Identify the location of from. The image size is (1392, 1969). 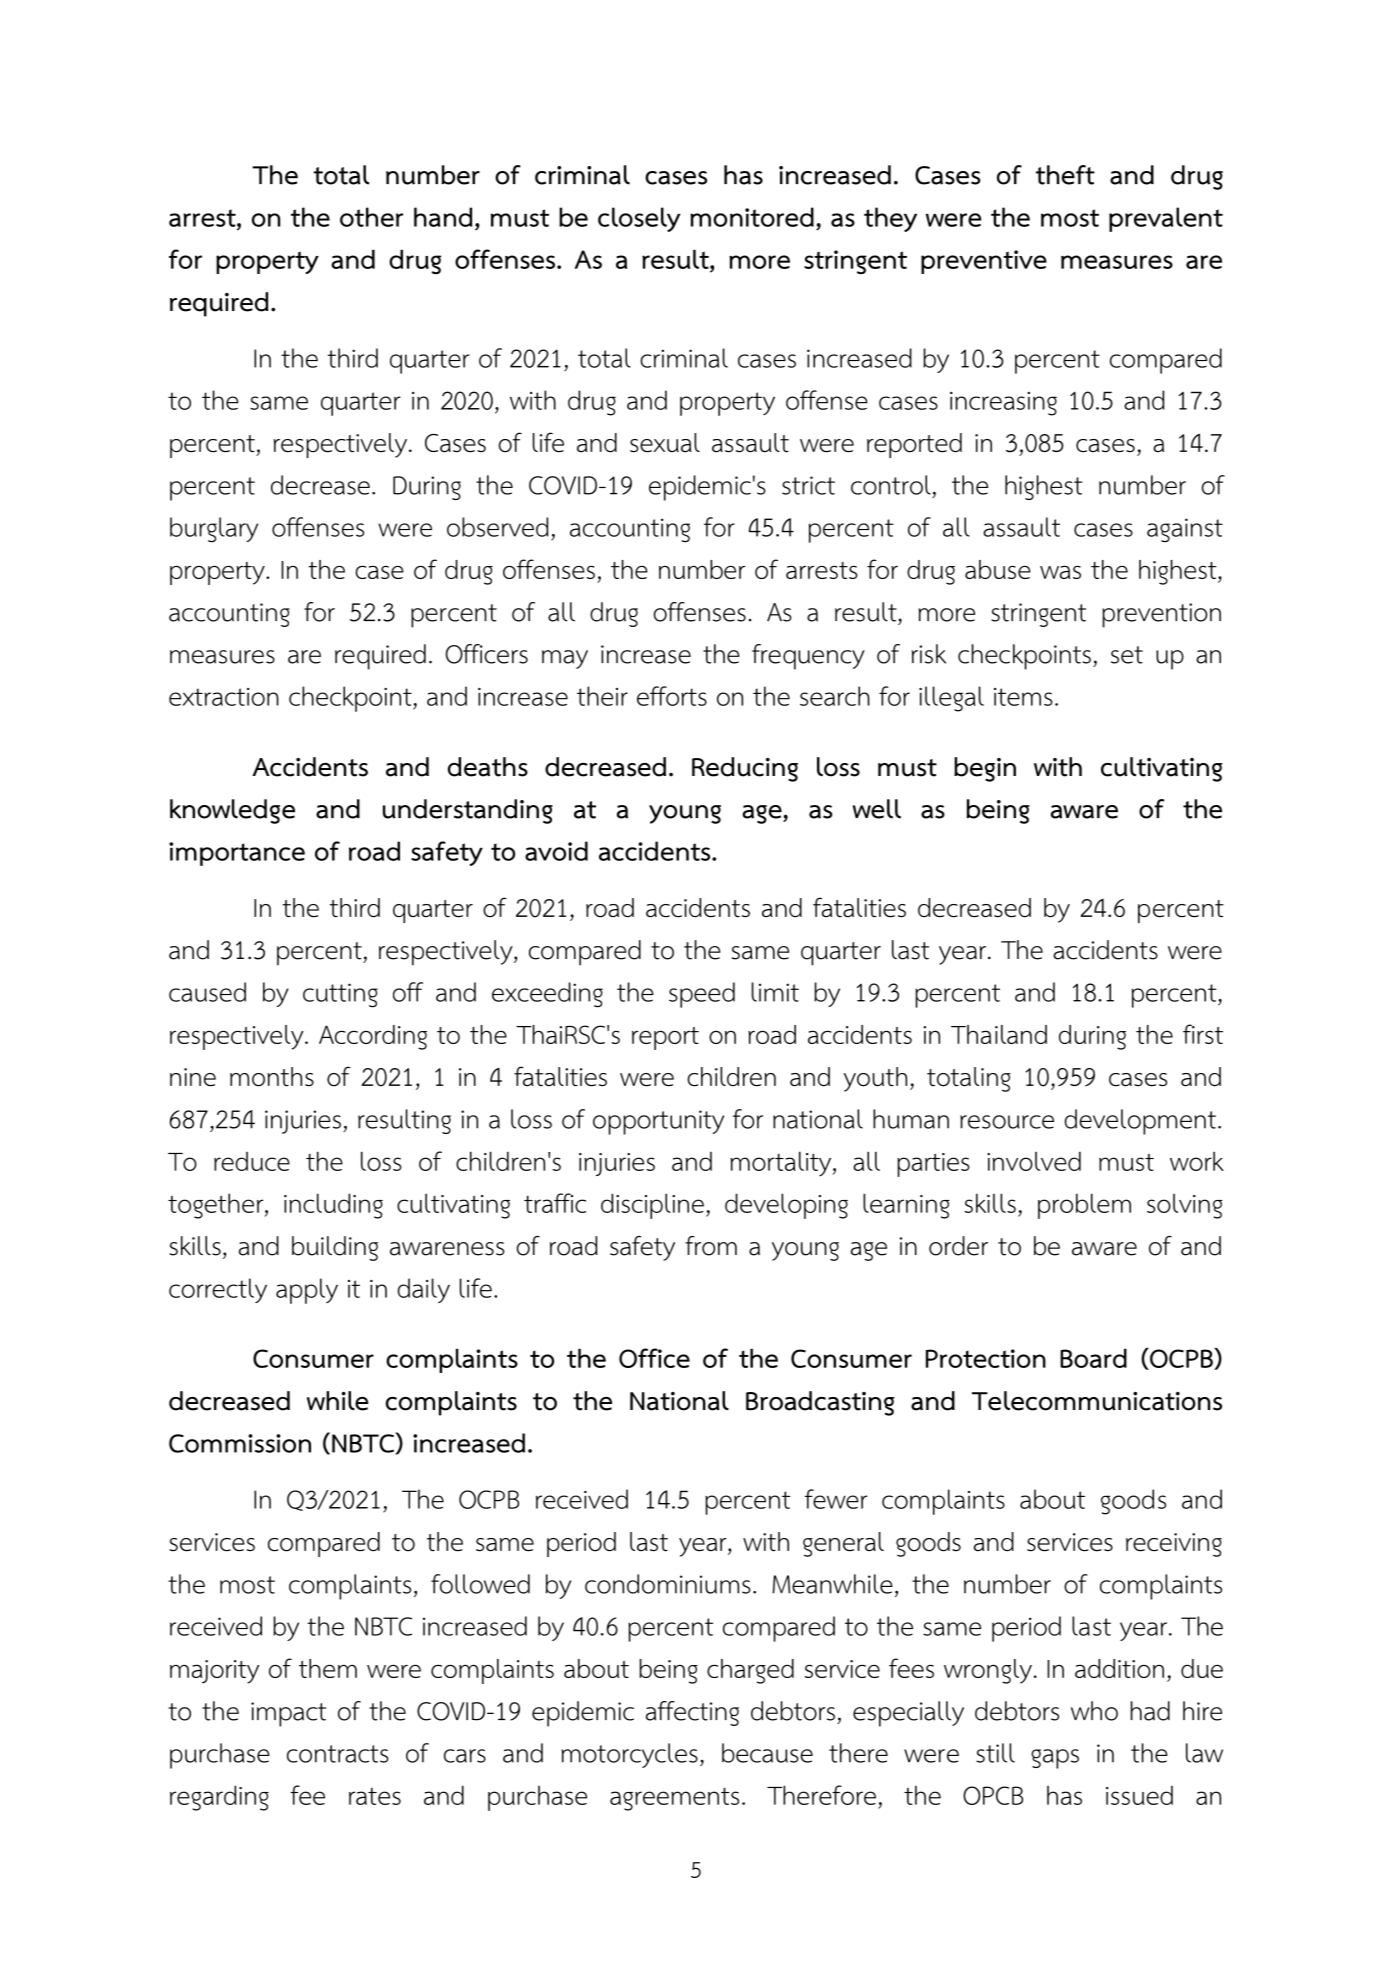
(711, 1246).
